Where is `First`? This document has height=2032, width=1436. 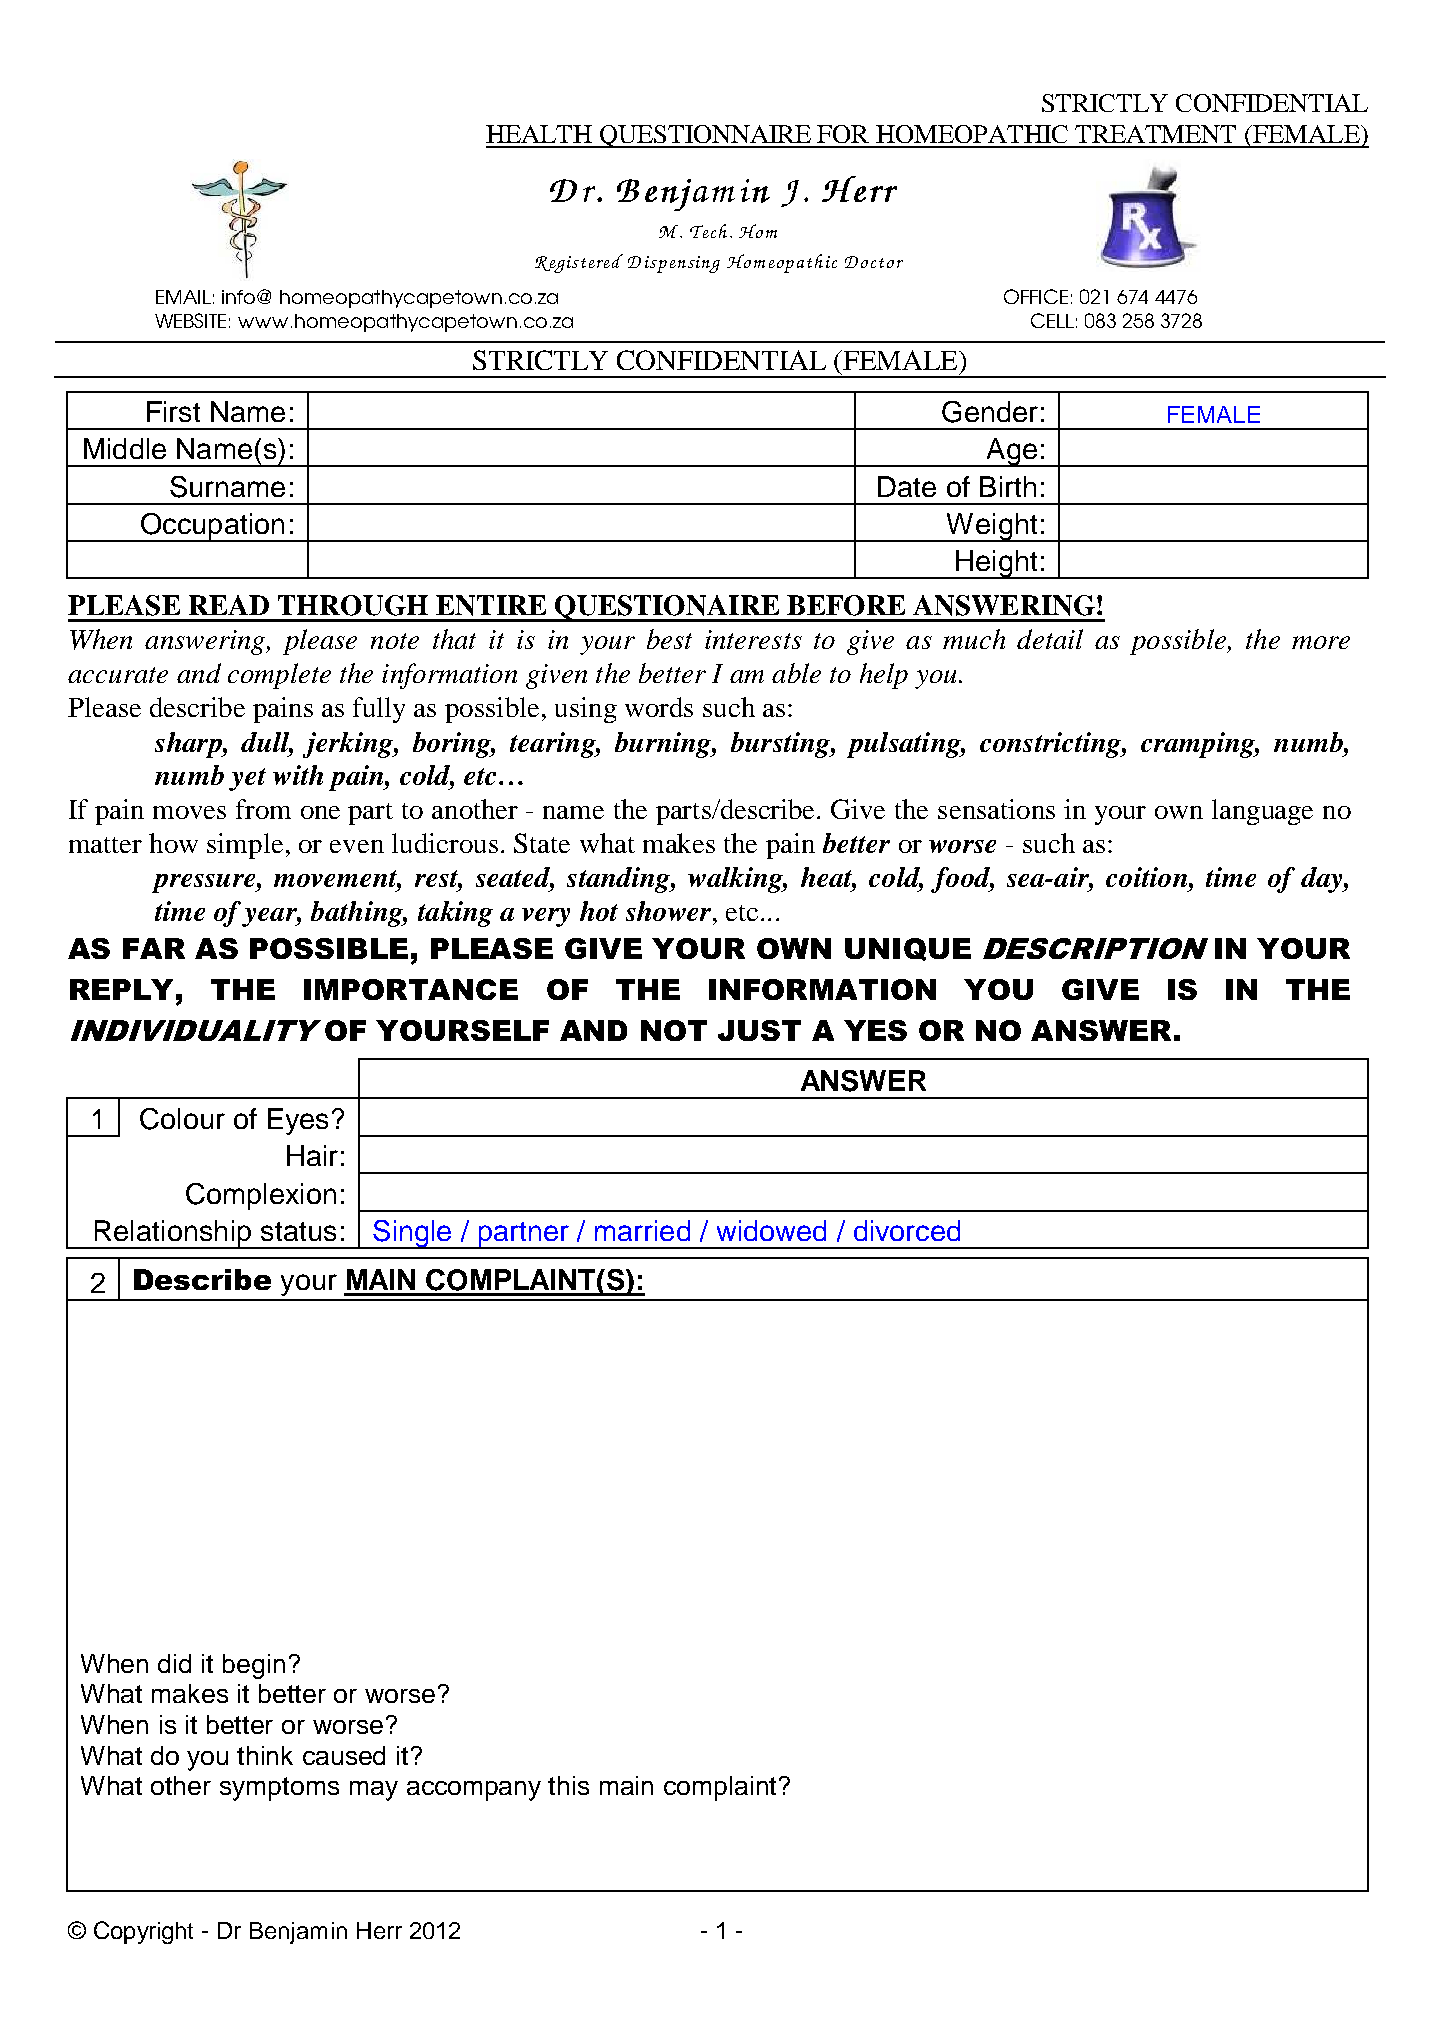 First is located at coordinates (173, 411).
